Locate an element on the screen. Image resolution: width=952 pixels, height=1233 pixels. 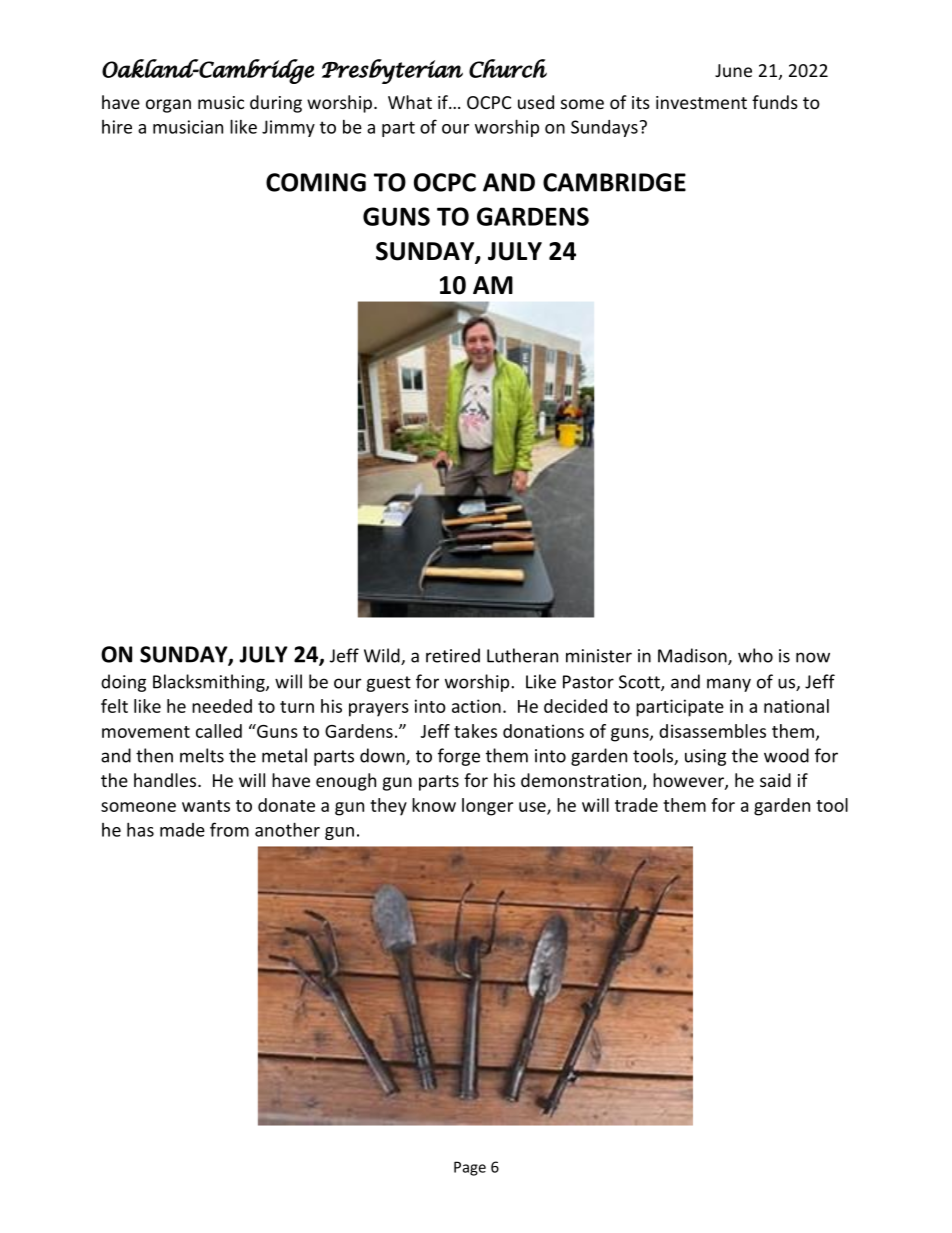
organ is located at coordinates (168, 106).
